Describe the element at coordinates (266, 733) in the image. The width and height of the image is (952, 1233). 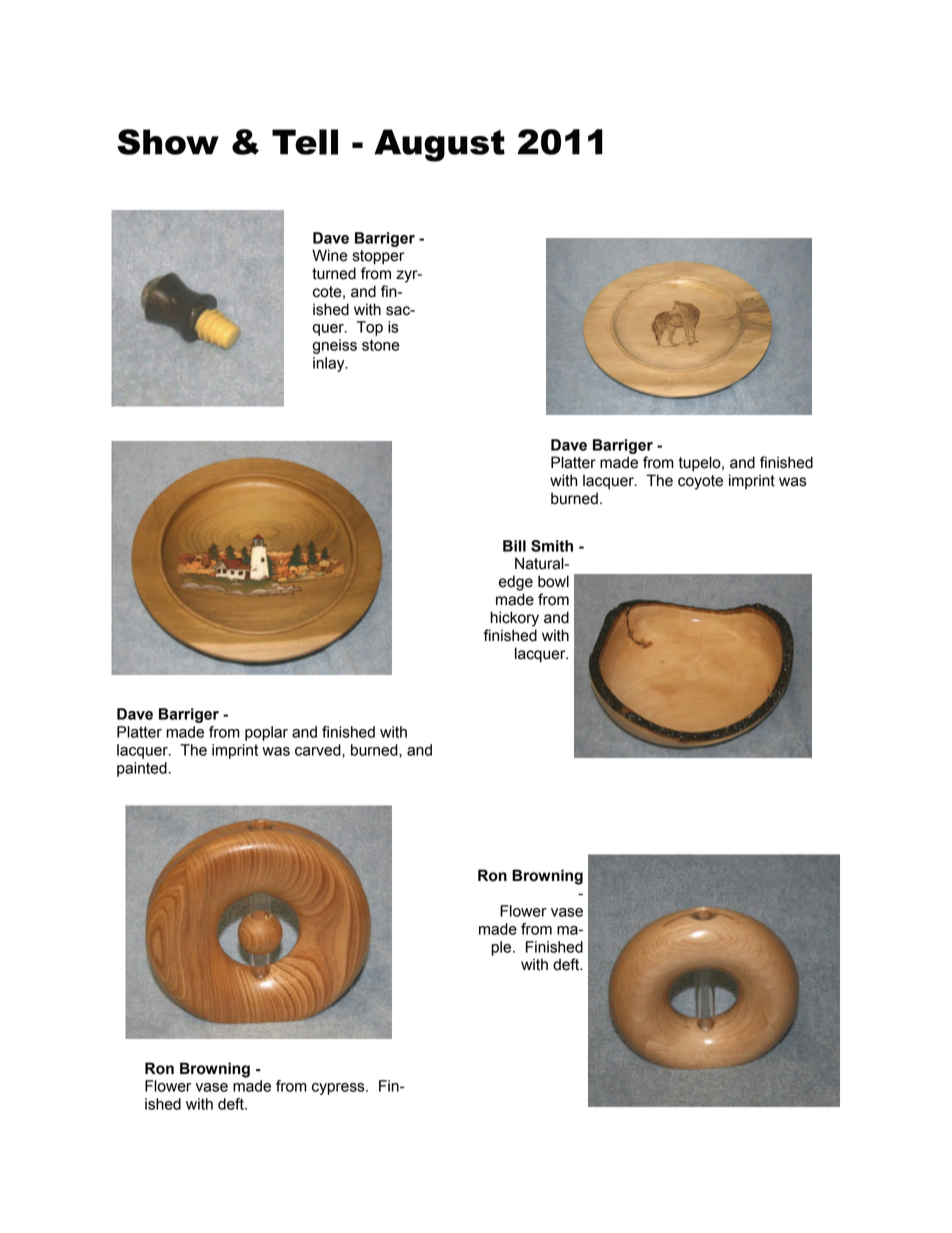
I see `poplar` at that location.
